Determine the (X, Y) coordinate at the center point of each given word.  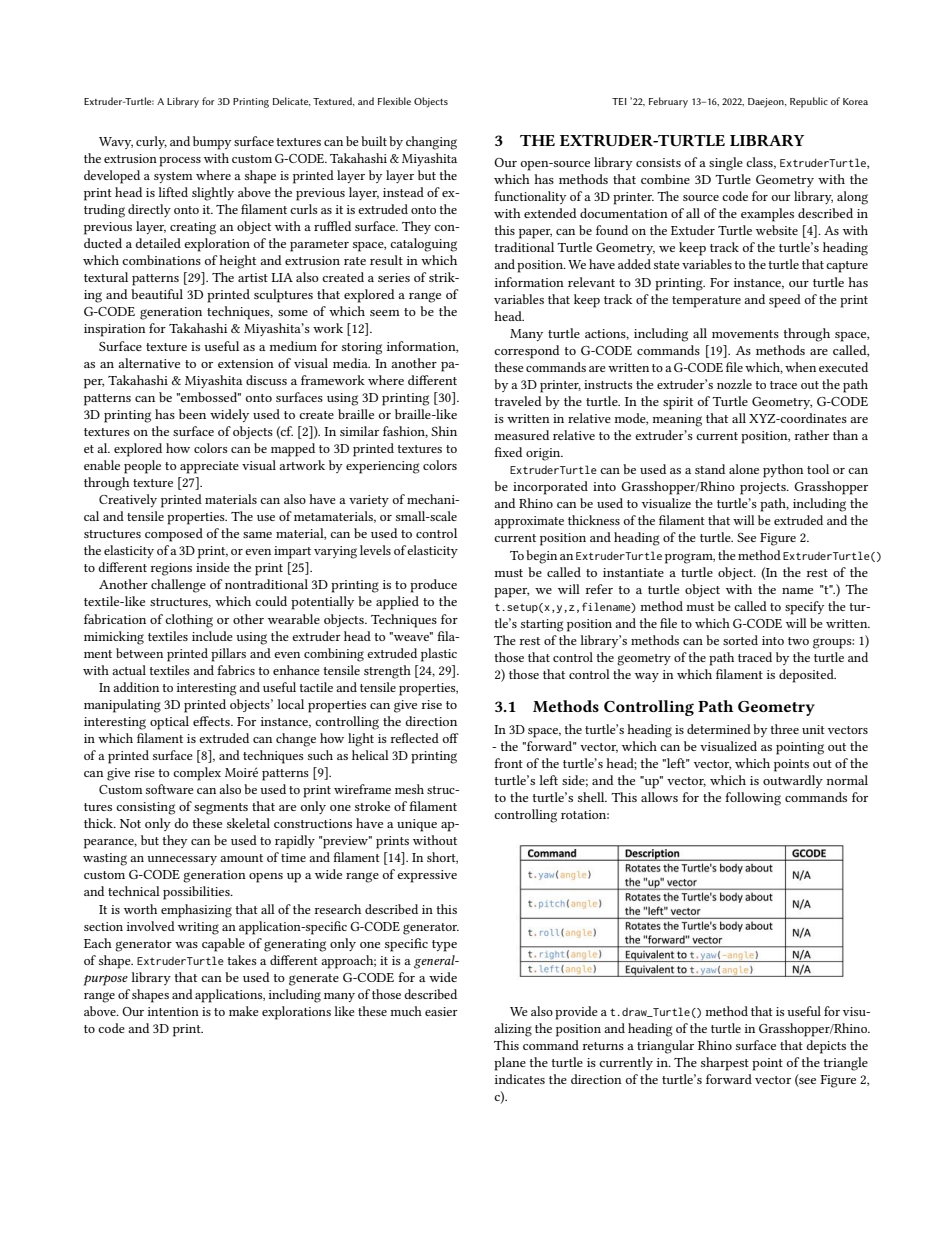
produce (433, 586)
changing (431, 143)
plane (510, 1064)
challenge (178, 586)
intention (173, 1011)
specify (804, 608)
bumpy (212, 143)
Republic (809, 102)
